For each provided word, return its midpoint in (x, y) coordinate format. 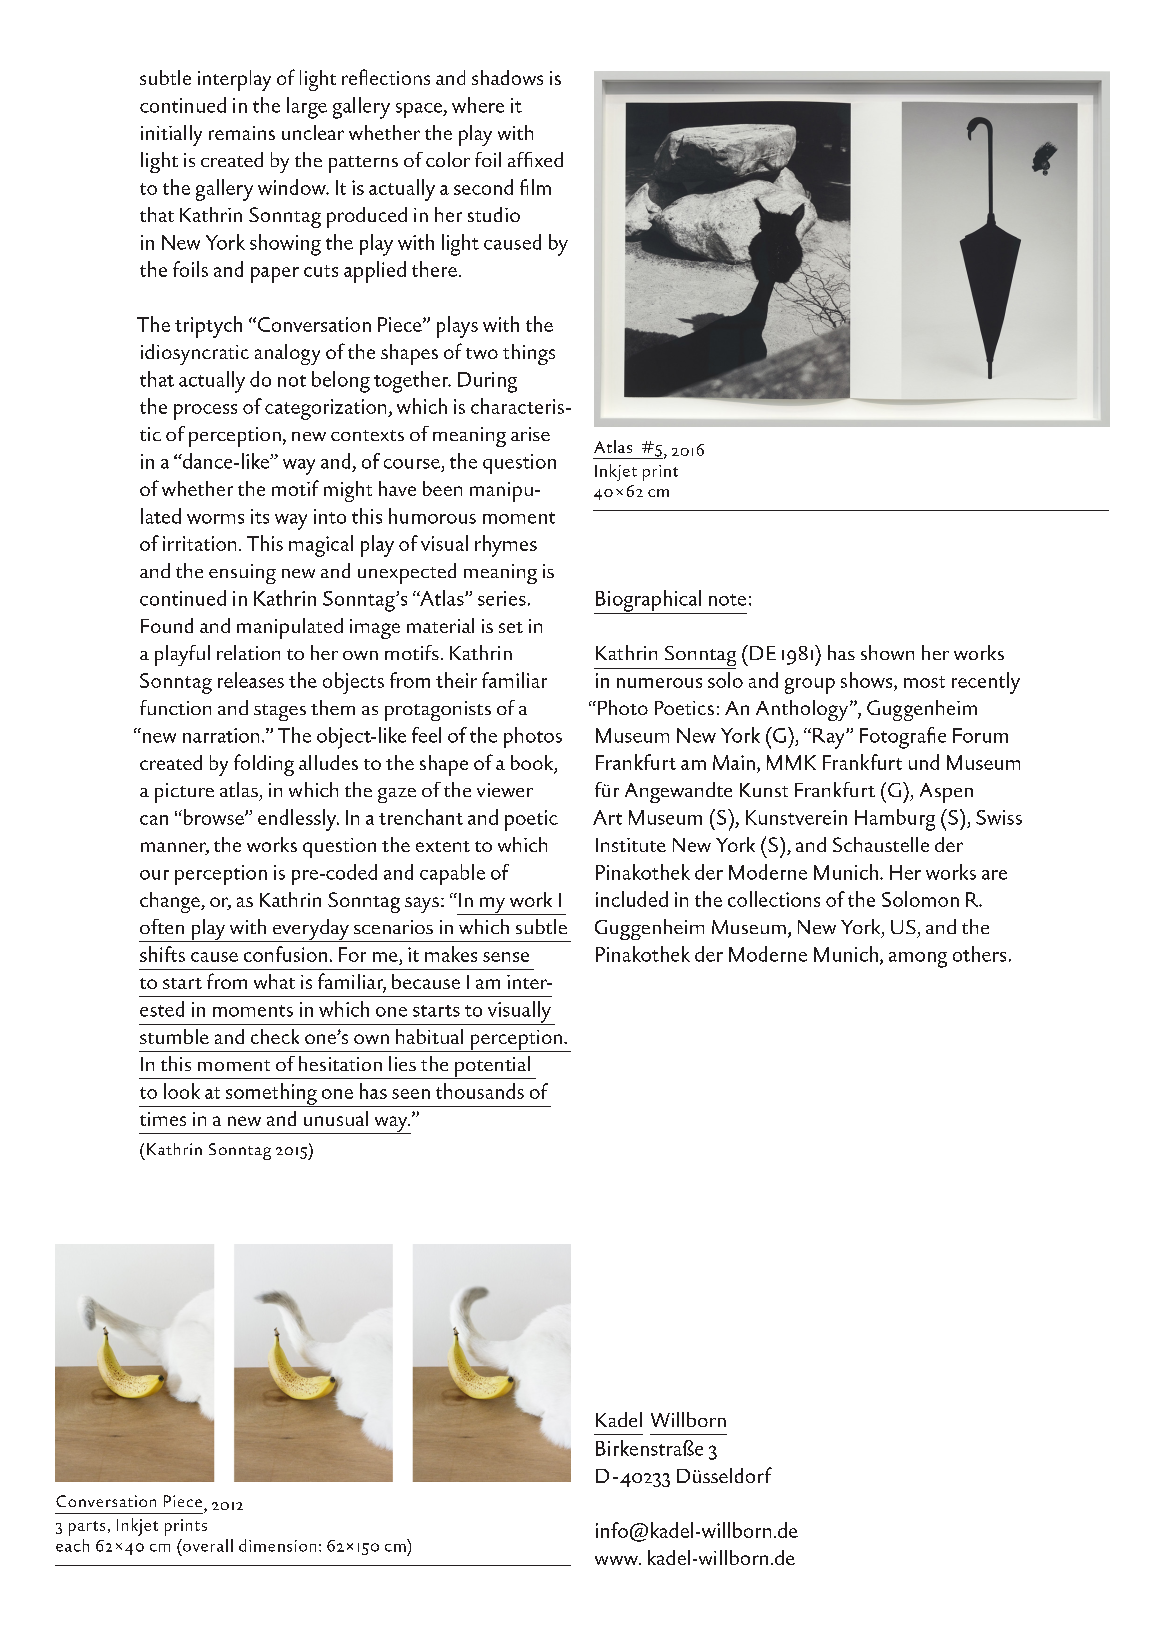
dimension (277, 1545)
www (617, 1560)
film (535, 187)
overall (207, 1545)
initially (171, 135)
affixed (535, 159)
